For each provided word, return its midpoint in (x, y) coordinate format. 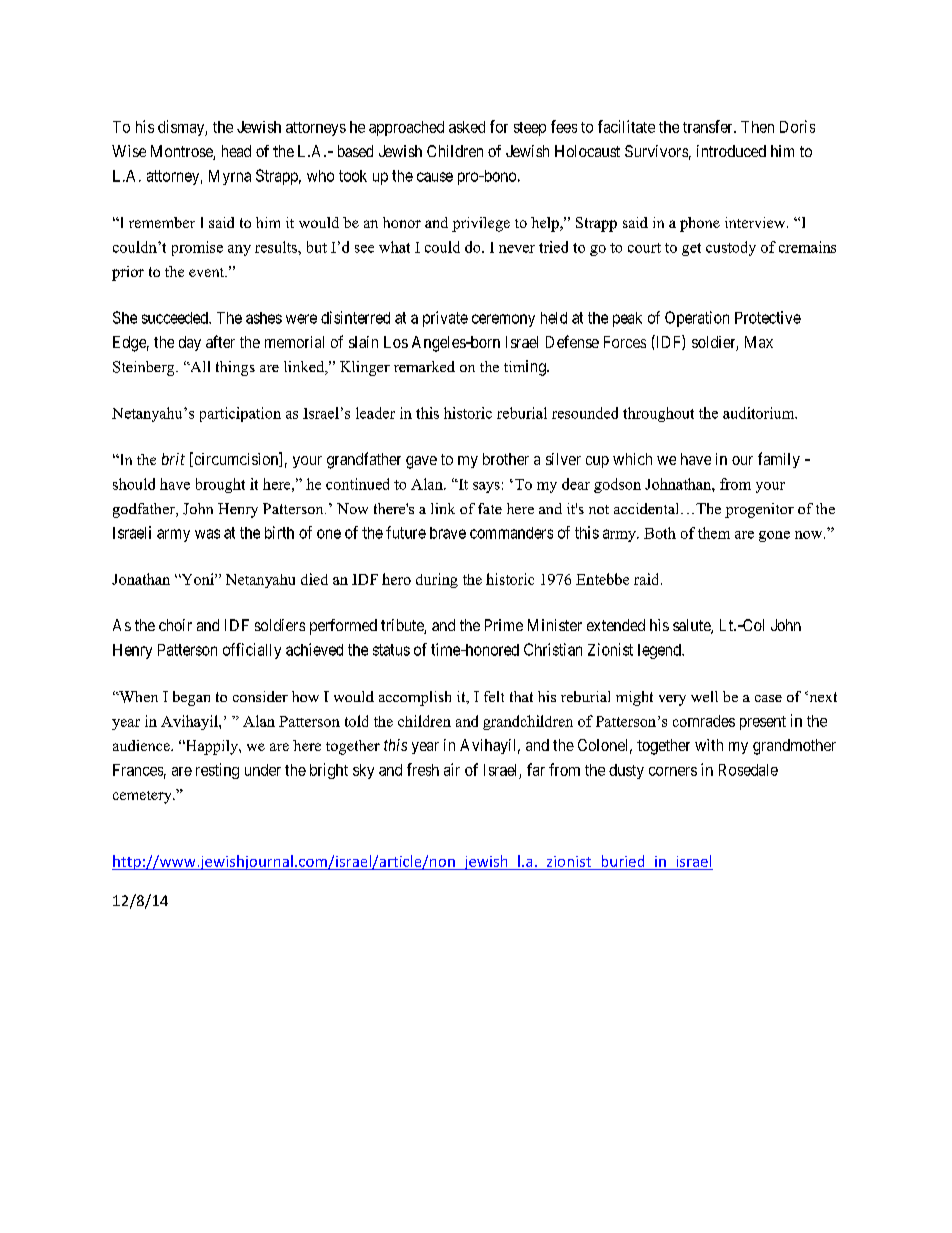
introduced (731, 151)
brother (506, 459)
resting (217, 771)
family (779, 460)
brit (173, 459)
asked (467, 127)
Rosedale (748, 770)
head (236, 151)
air (452, 769)
